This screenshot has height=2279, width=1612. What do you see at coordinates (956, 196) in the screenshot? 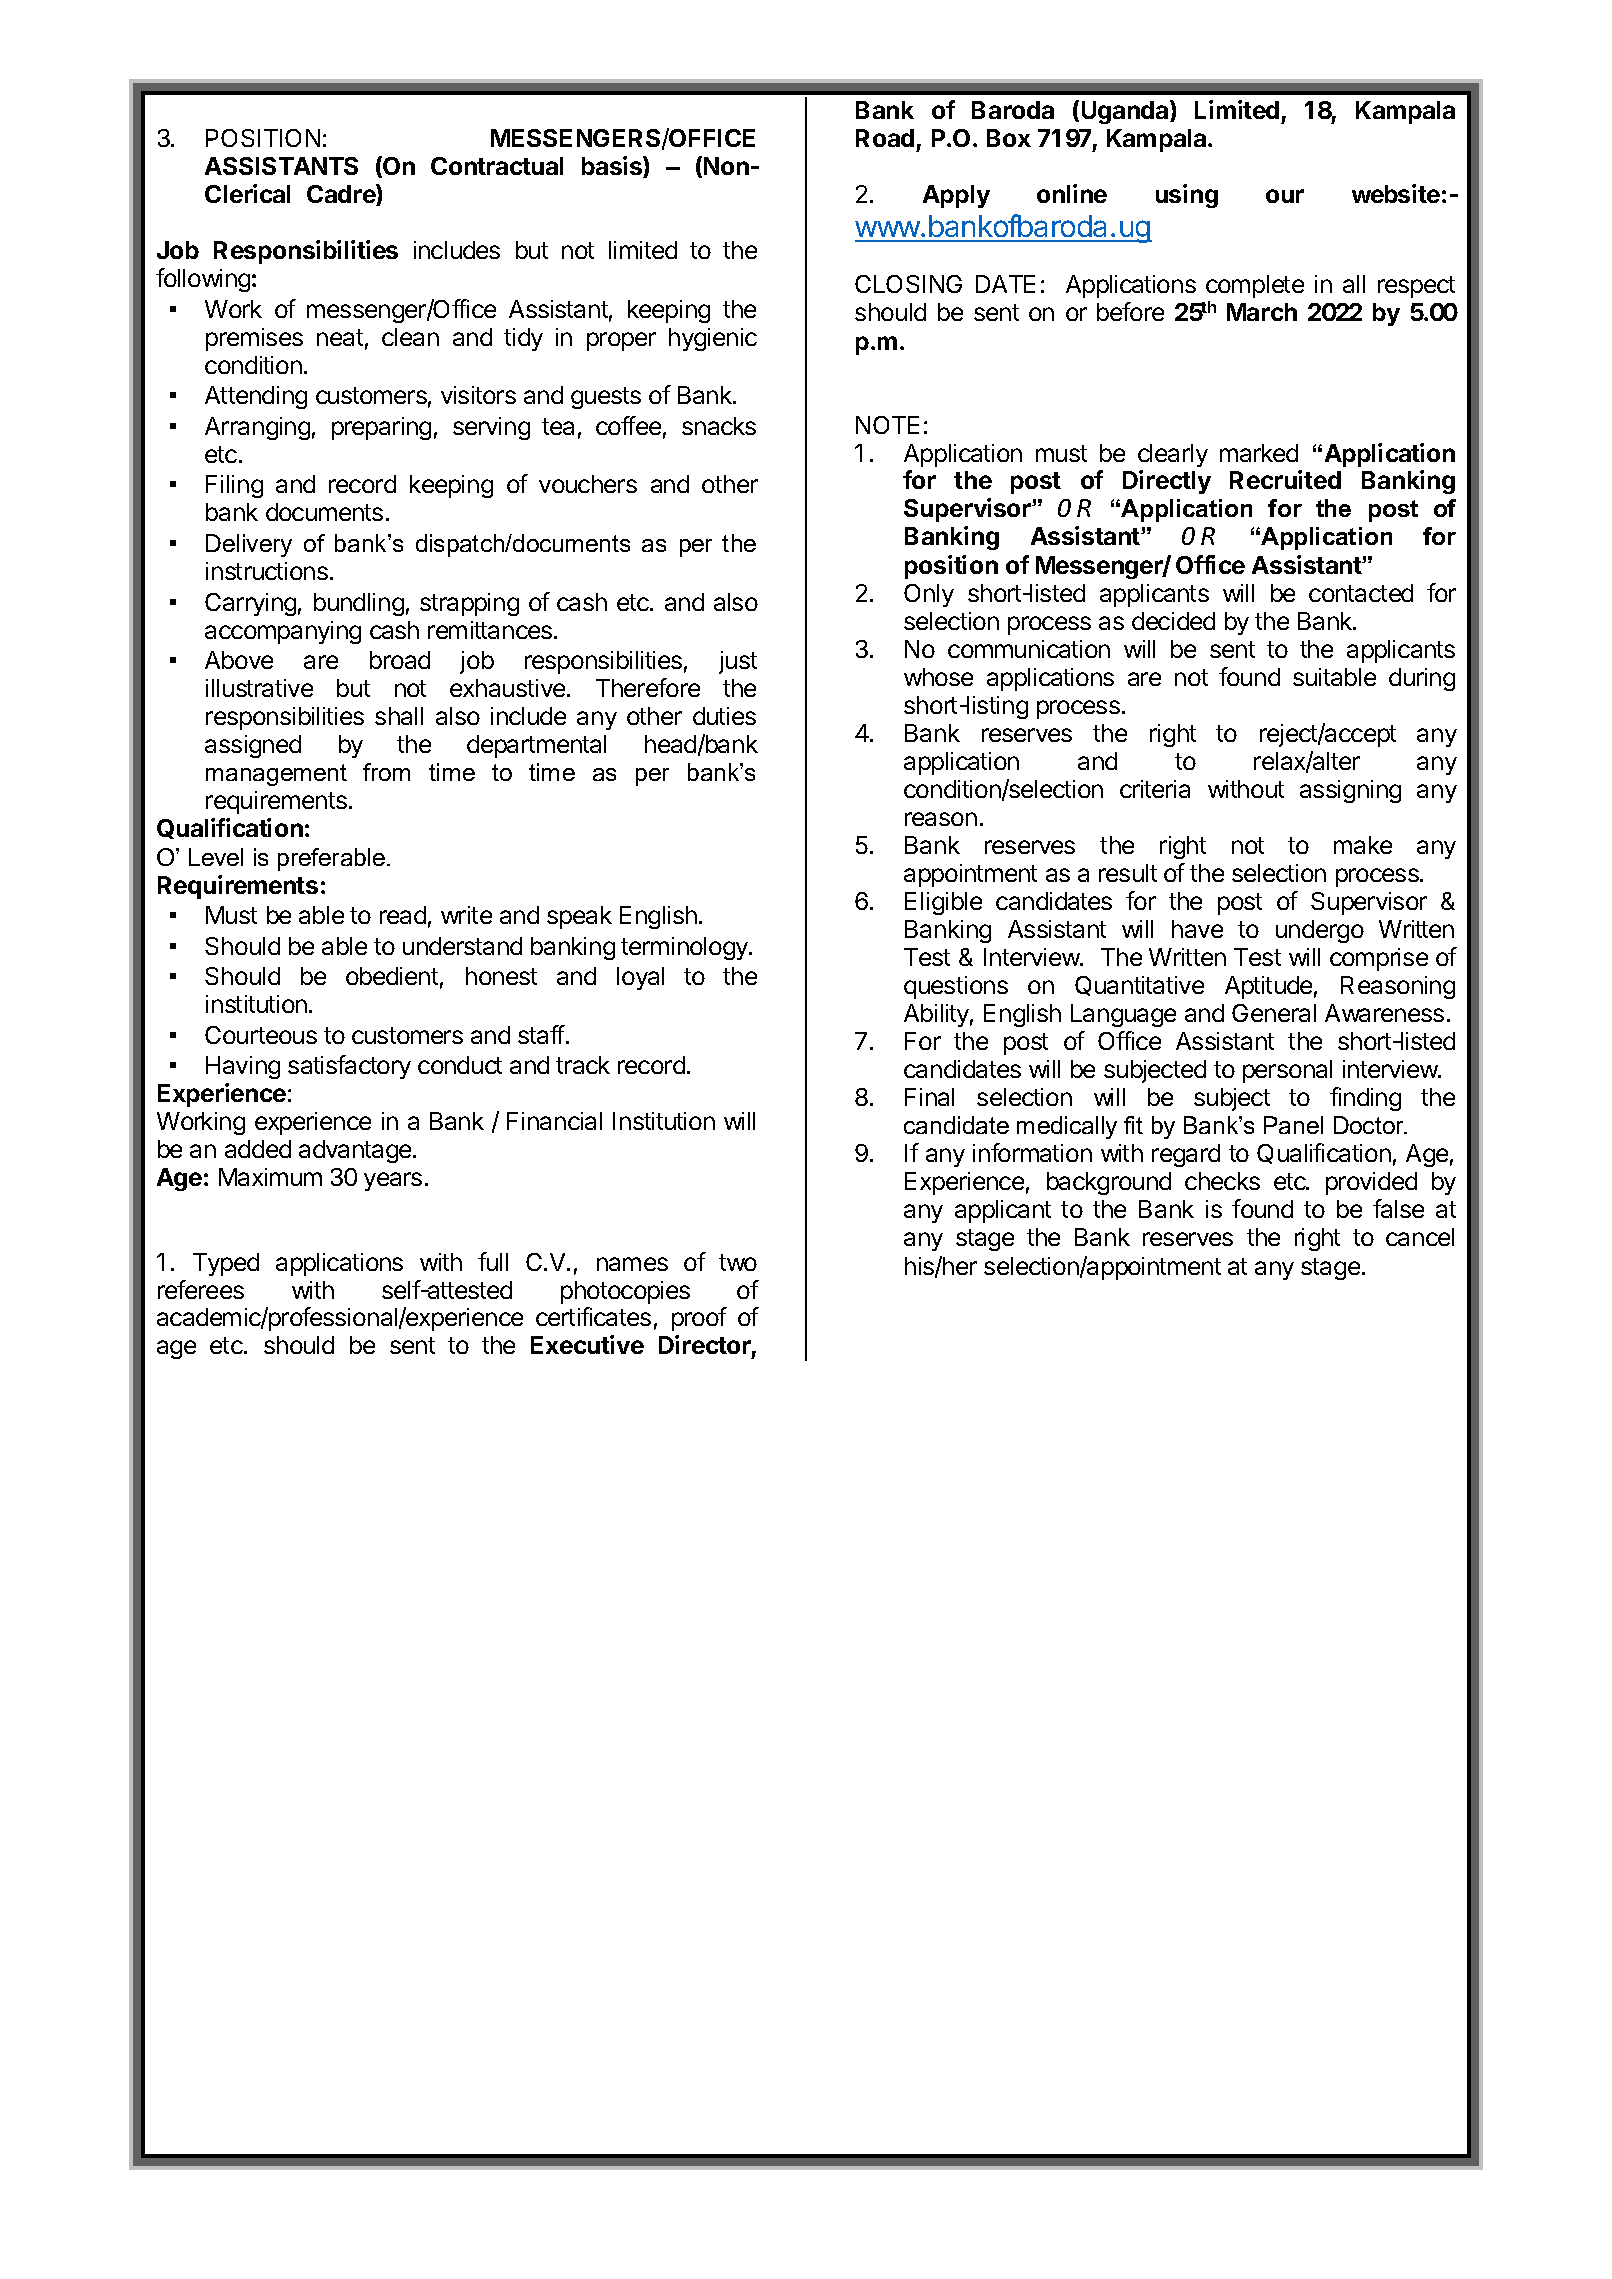
I see `Apply` at bounding box center [956, 196].
